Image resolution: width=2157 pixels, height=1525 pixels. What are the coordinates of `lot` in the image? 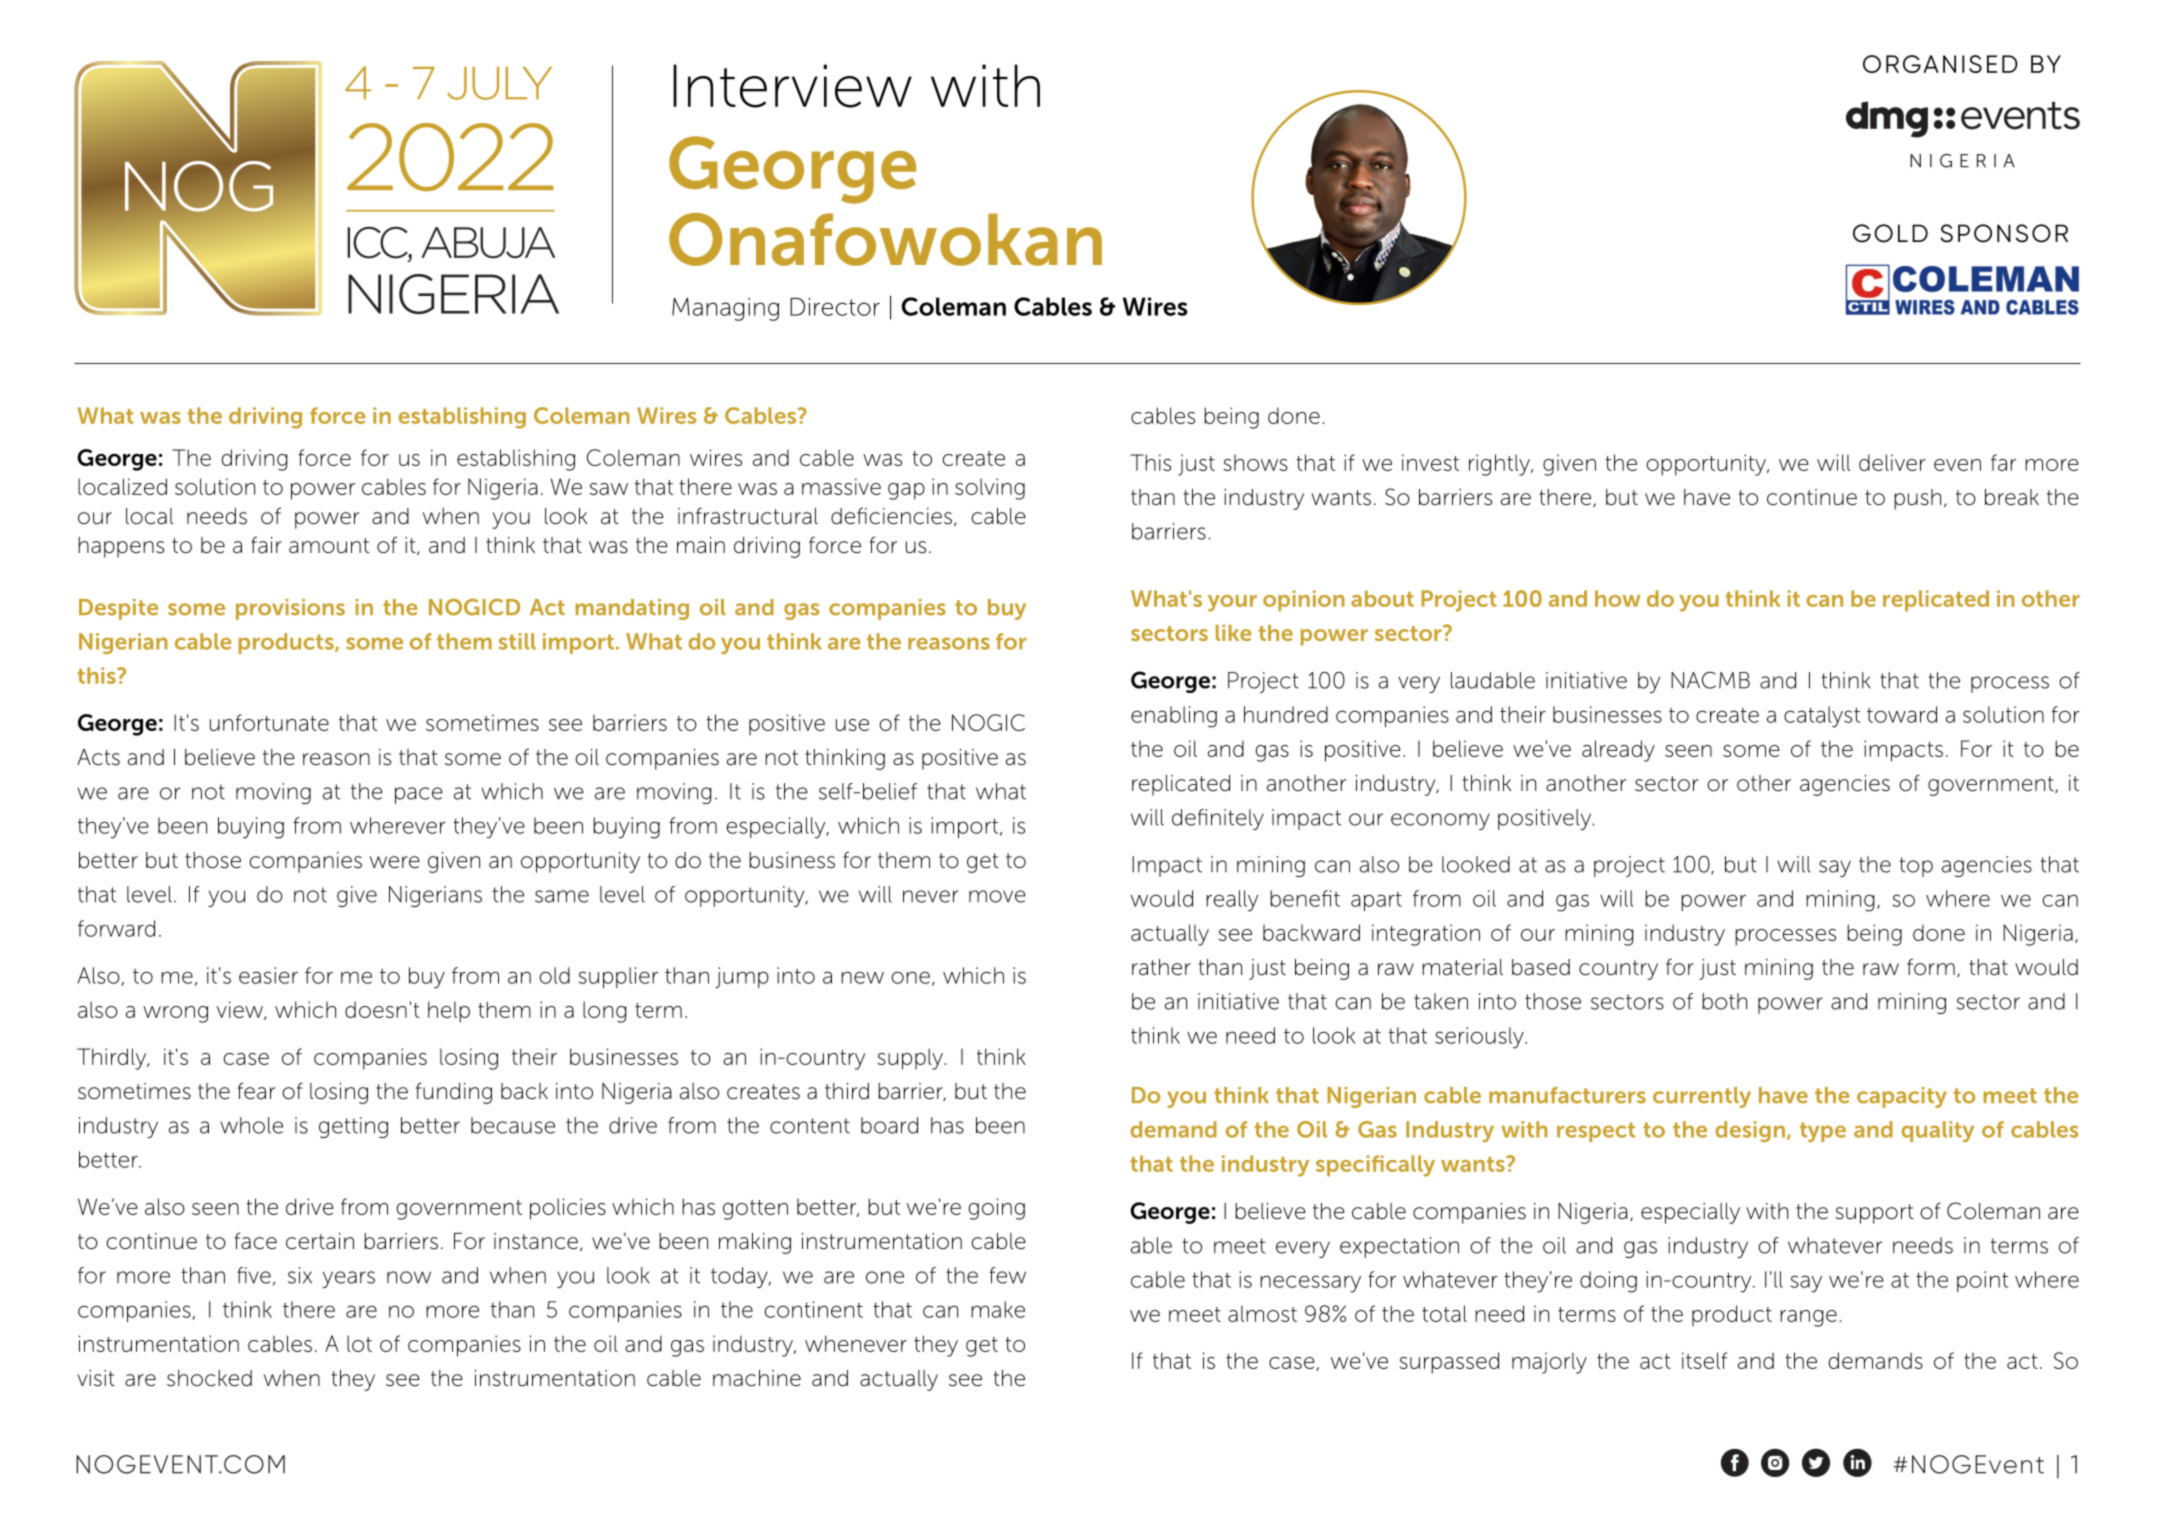 It's located at (359, 1343).
